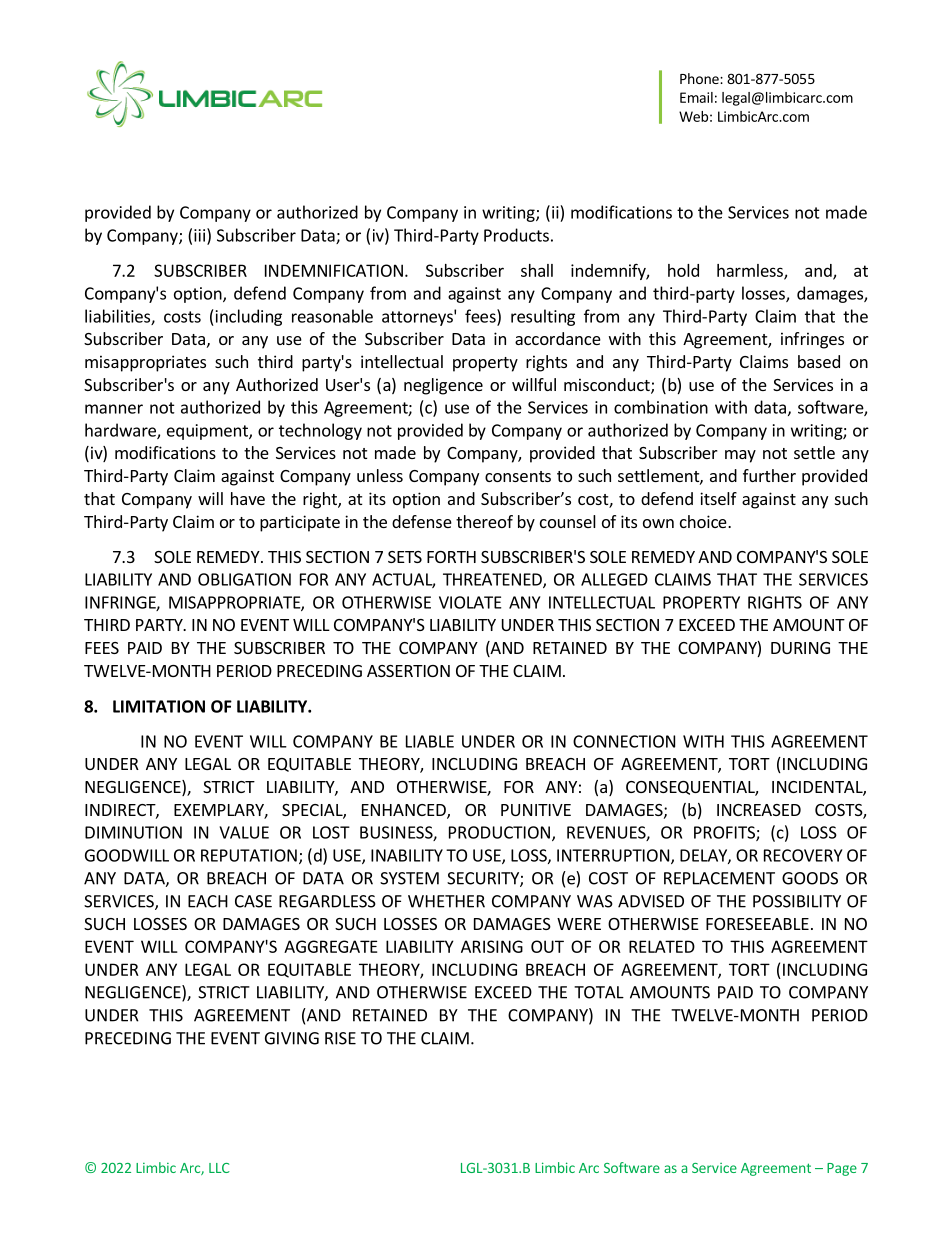 This screenshot has height=1233, width=952. What do you see at coordinates (759, 810) in the screenshot?
I see `INCREASED` at bounding box center [759, 810].
